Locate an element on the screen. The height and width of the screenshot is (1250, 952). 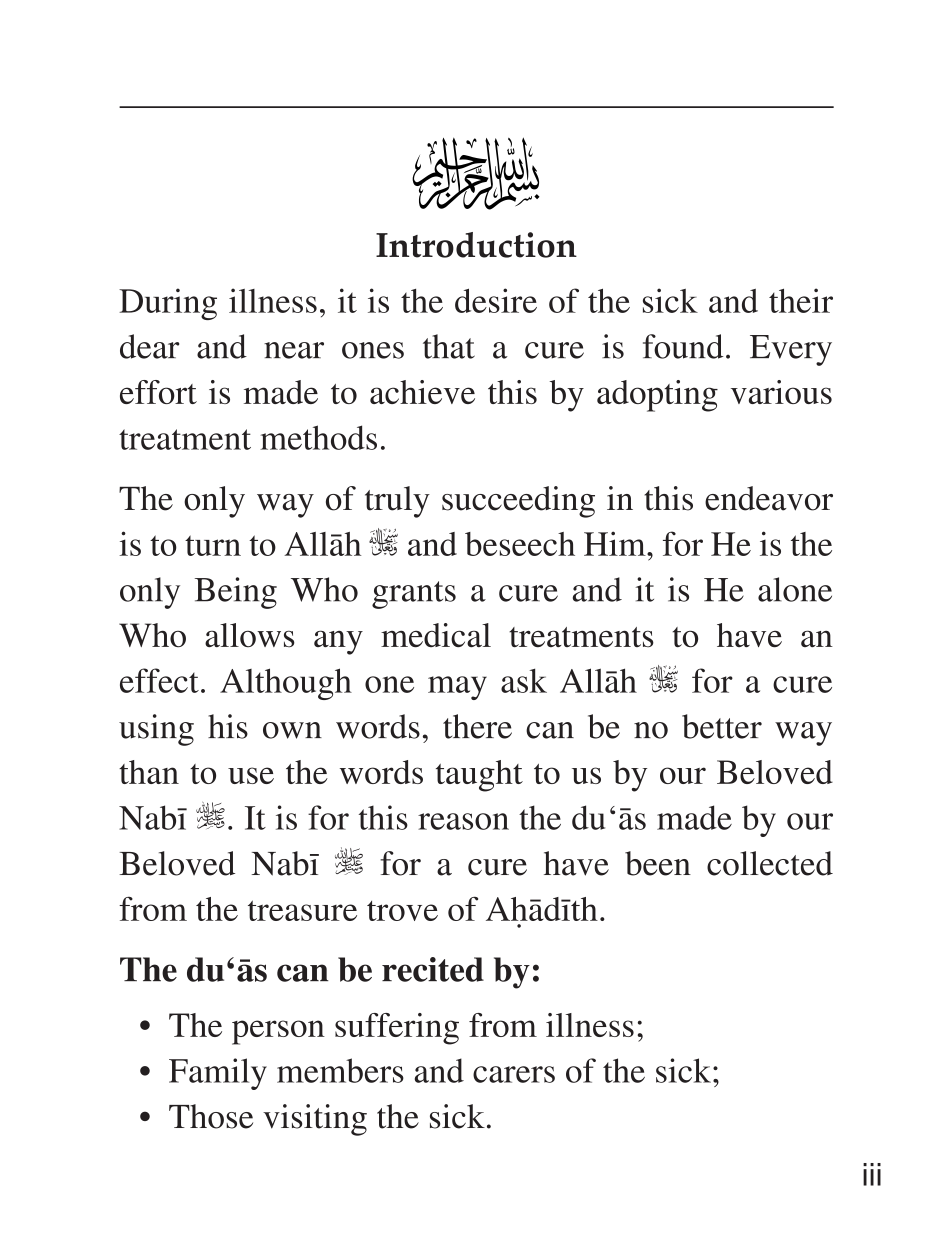
During is located at coordinates (168, 304).
